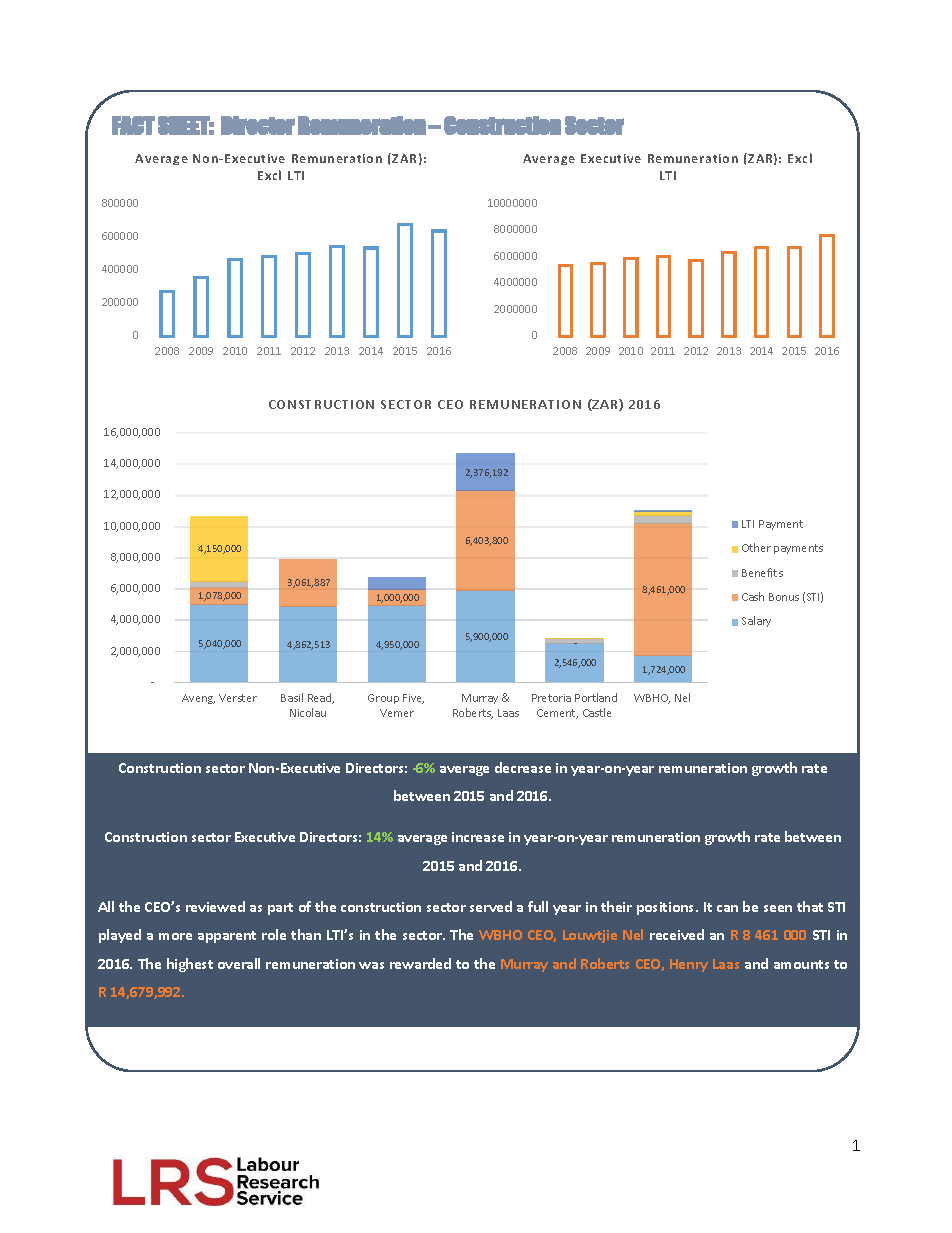 This page has width=952, height=1233. What do you see at coordinates (227, 937) in the page?
I see `apparent` at bounding box center [227, 937].
